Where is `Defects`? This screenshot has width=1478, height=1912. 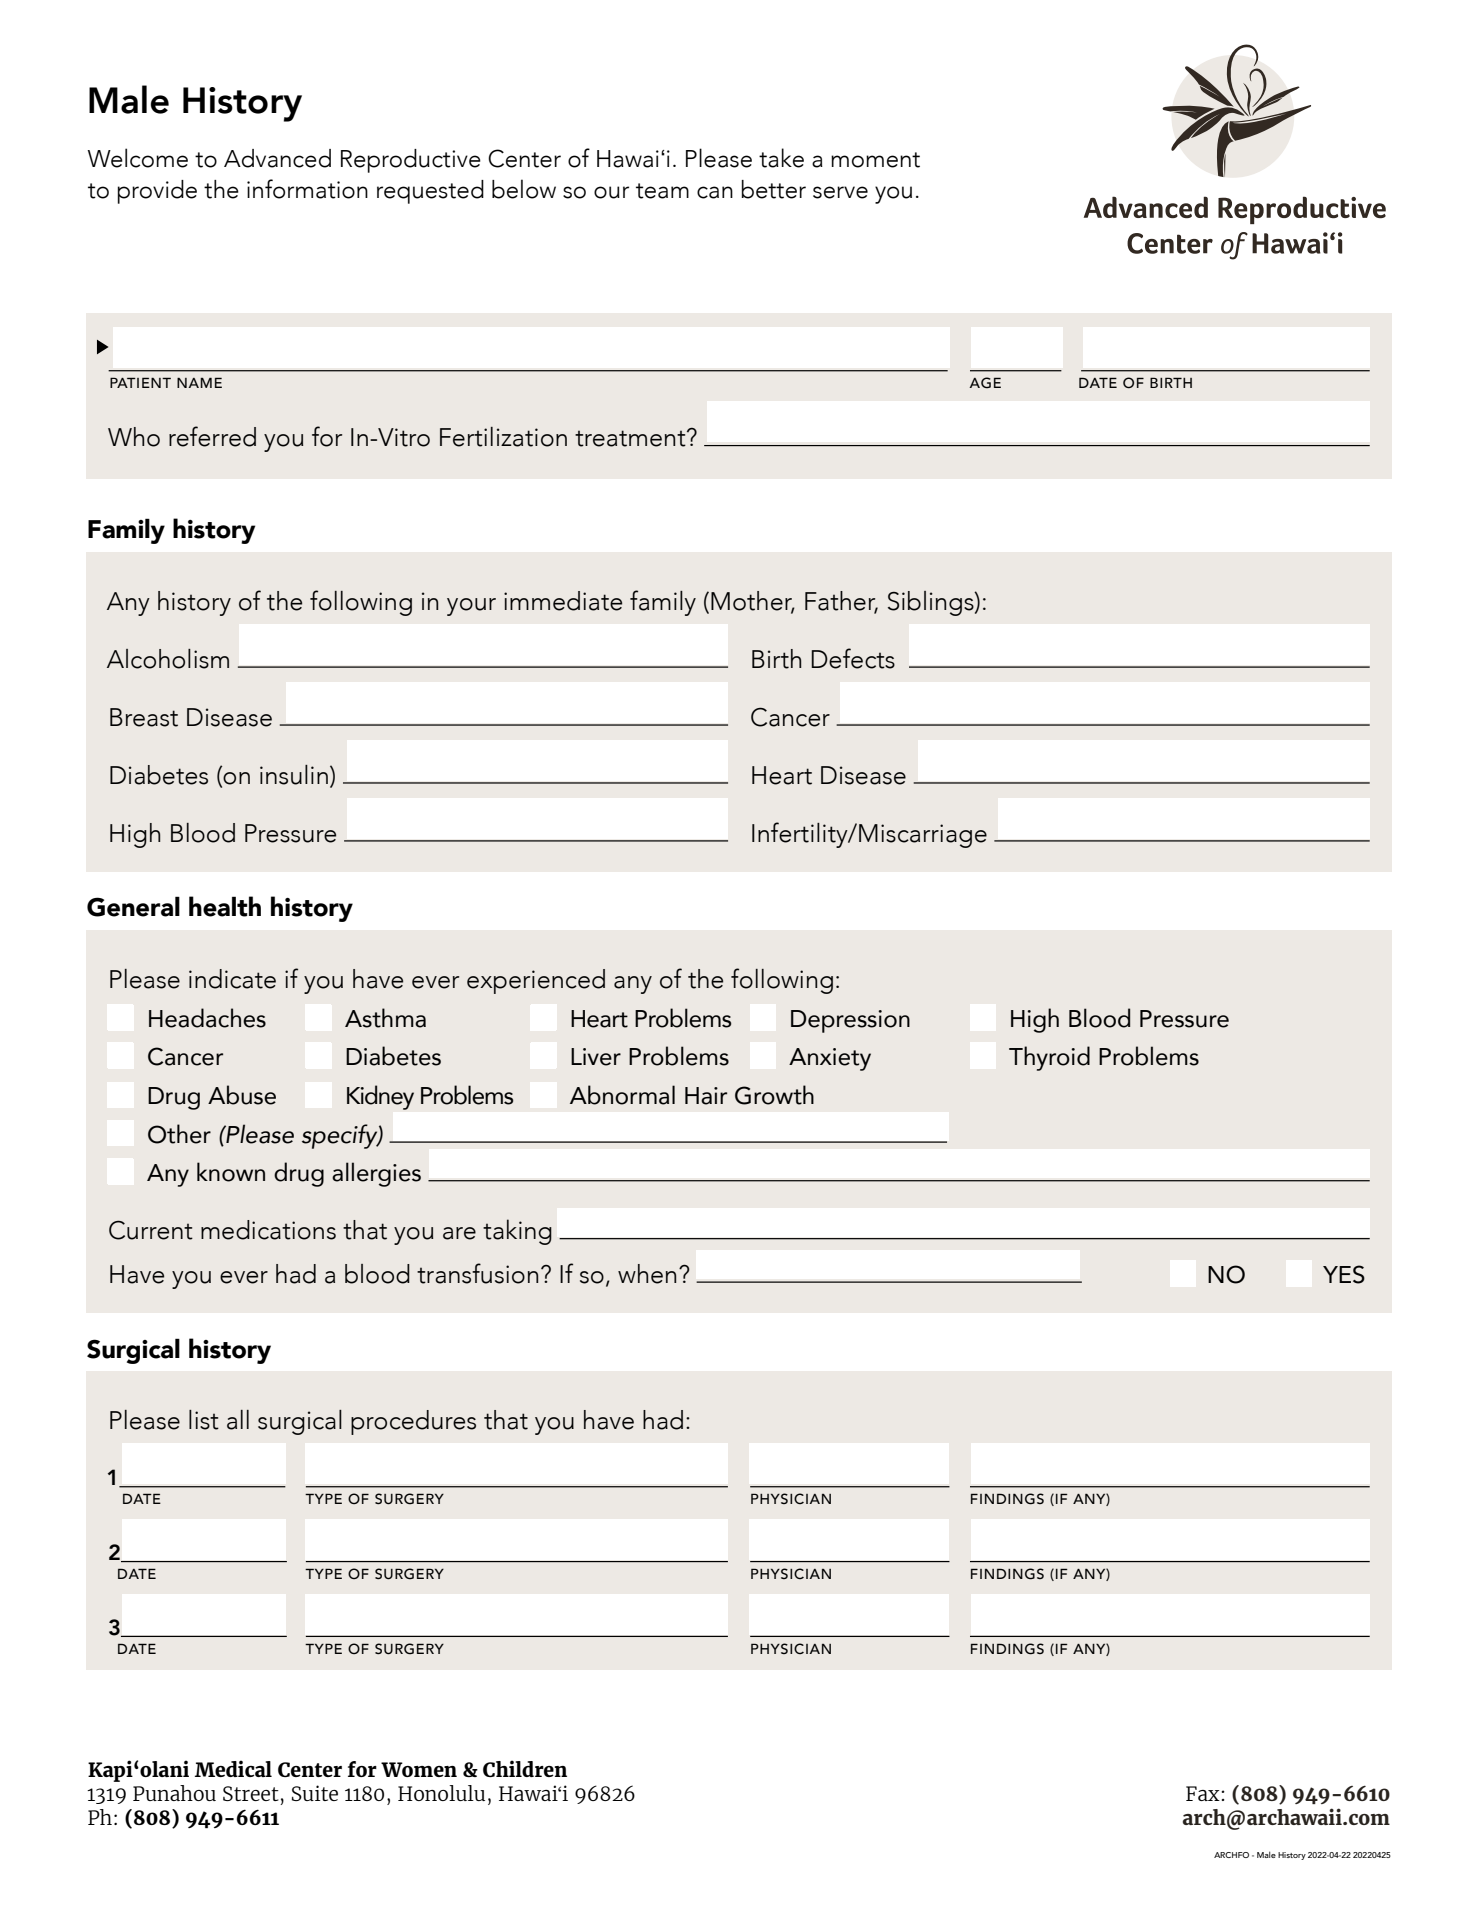
Defects is located at coordinates (853, 658).
